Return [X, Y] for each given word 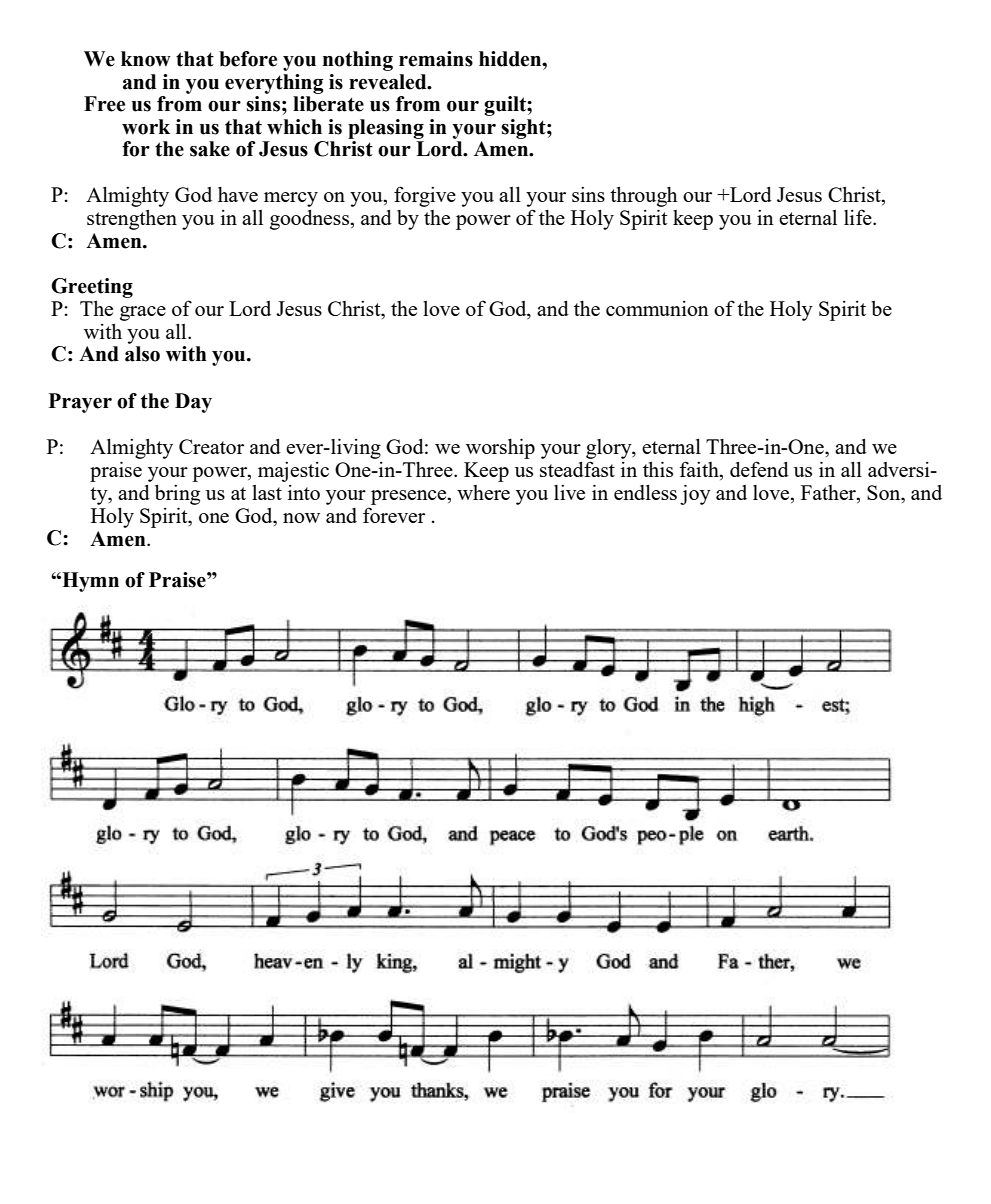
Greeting [92, 288]
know [146, 59]
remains [436, 59]
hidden [511, 59]
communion [657, 308]
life [859, 217]
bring [177, 495]
